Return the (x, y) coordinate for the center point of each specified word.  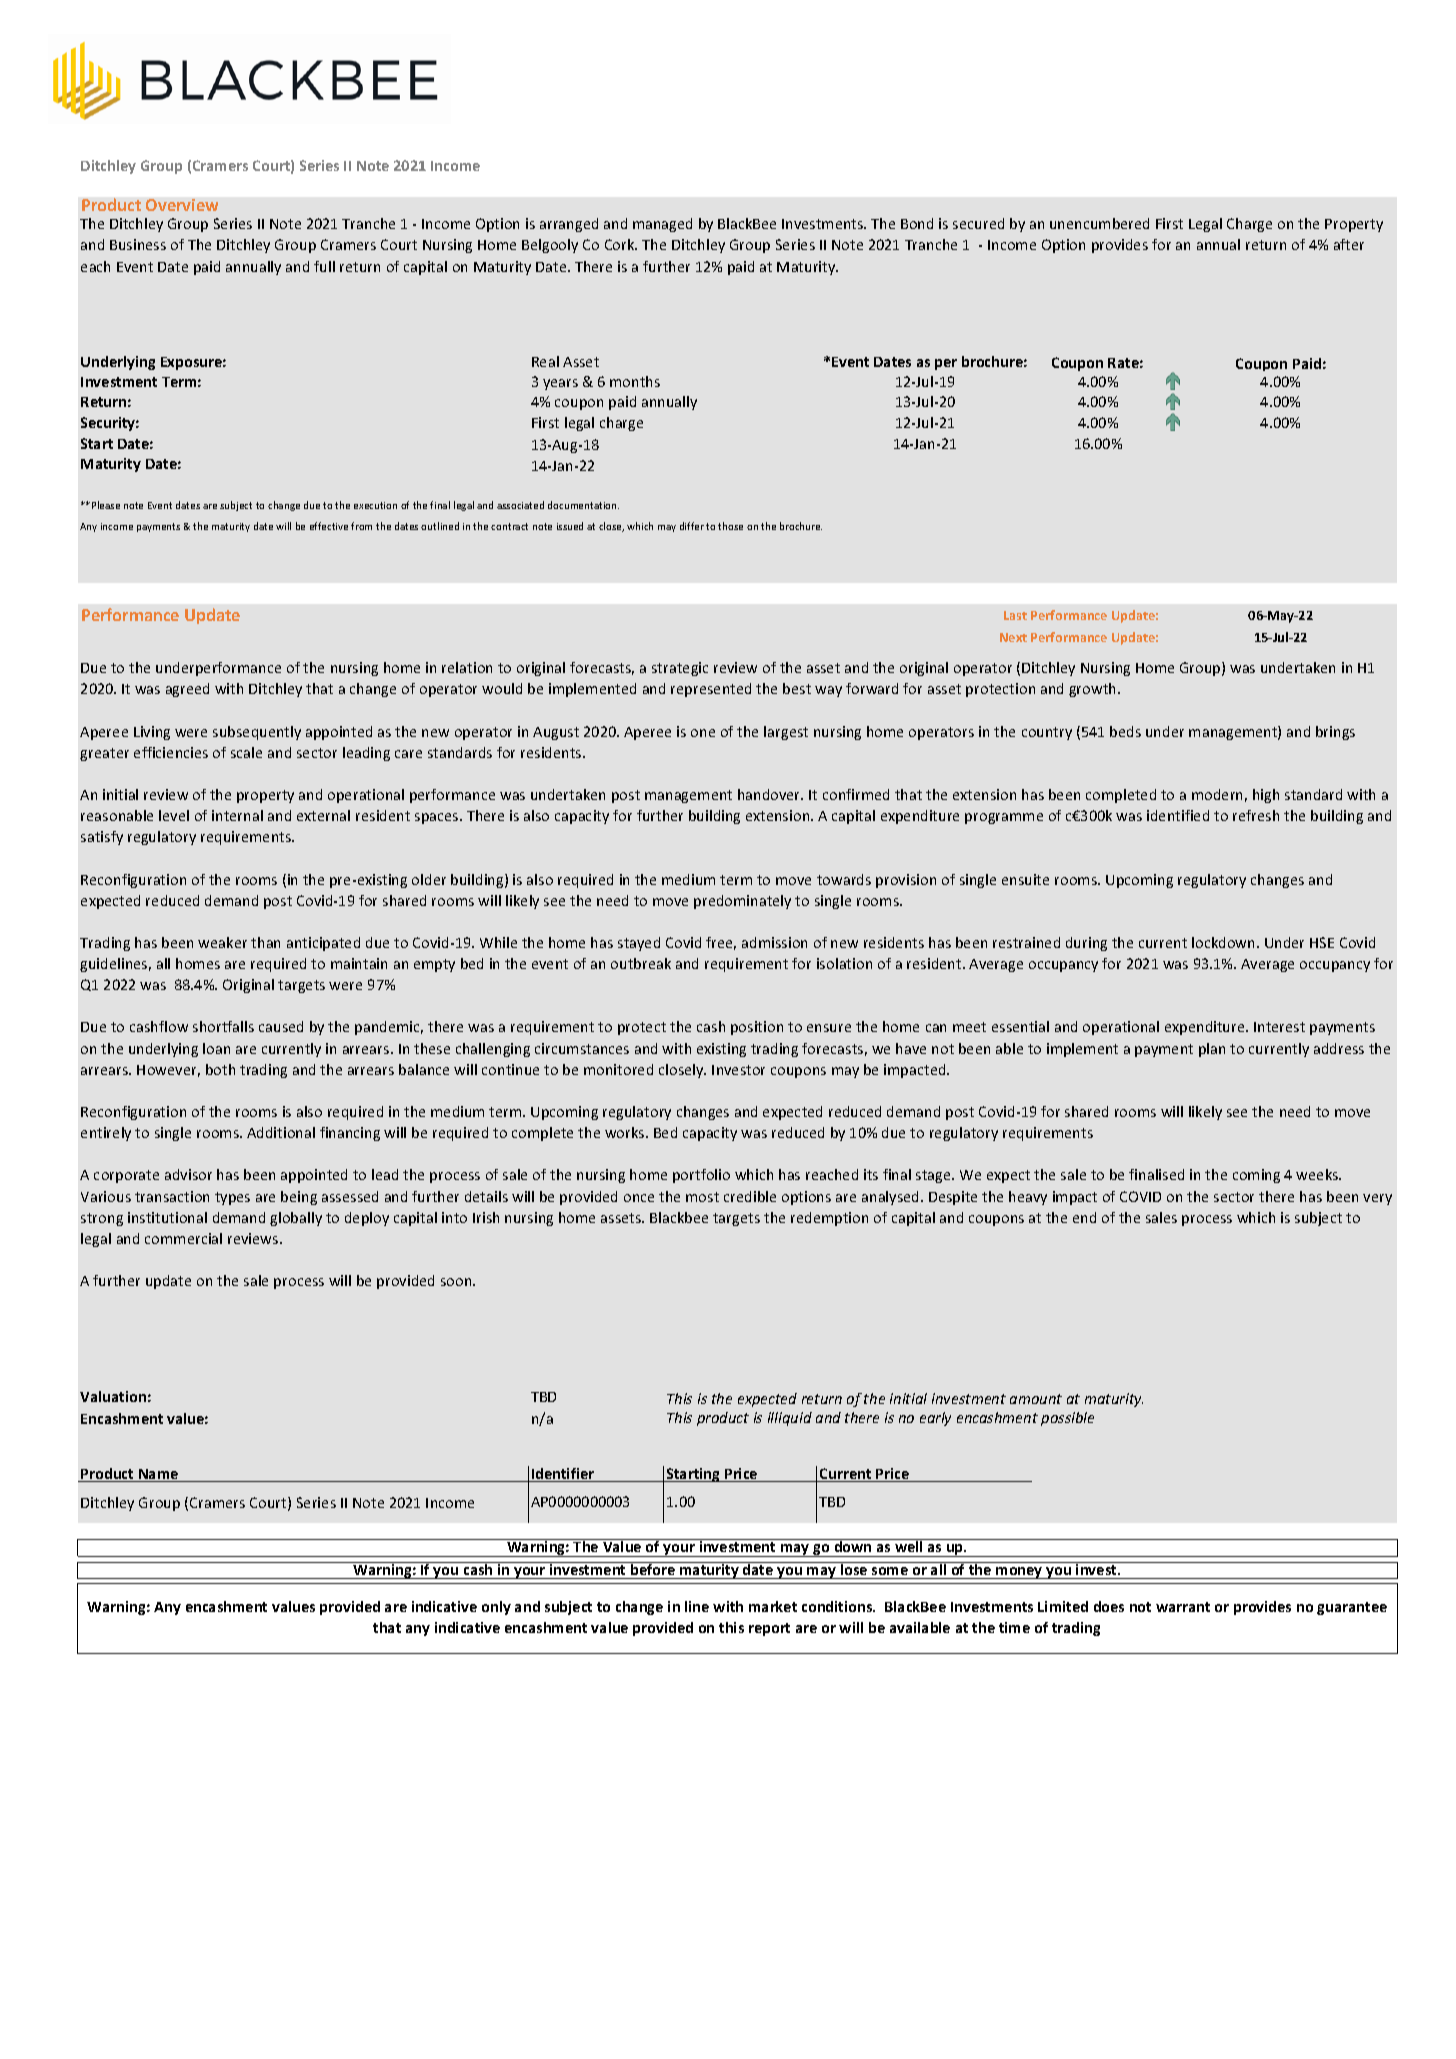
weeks (1318, 1174)
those (730, 526)
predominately (742, 902)
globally (296, 1219)
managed (662, 225)
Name (159, 1475)
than (265, 942)
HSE (1322, 942)
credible (750, 1196)
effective (329, 526)
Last (1015, 615)
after (1349, 244)
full (324, 266)
